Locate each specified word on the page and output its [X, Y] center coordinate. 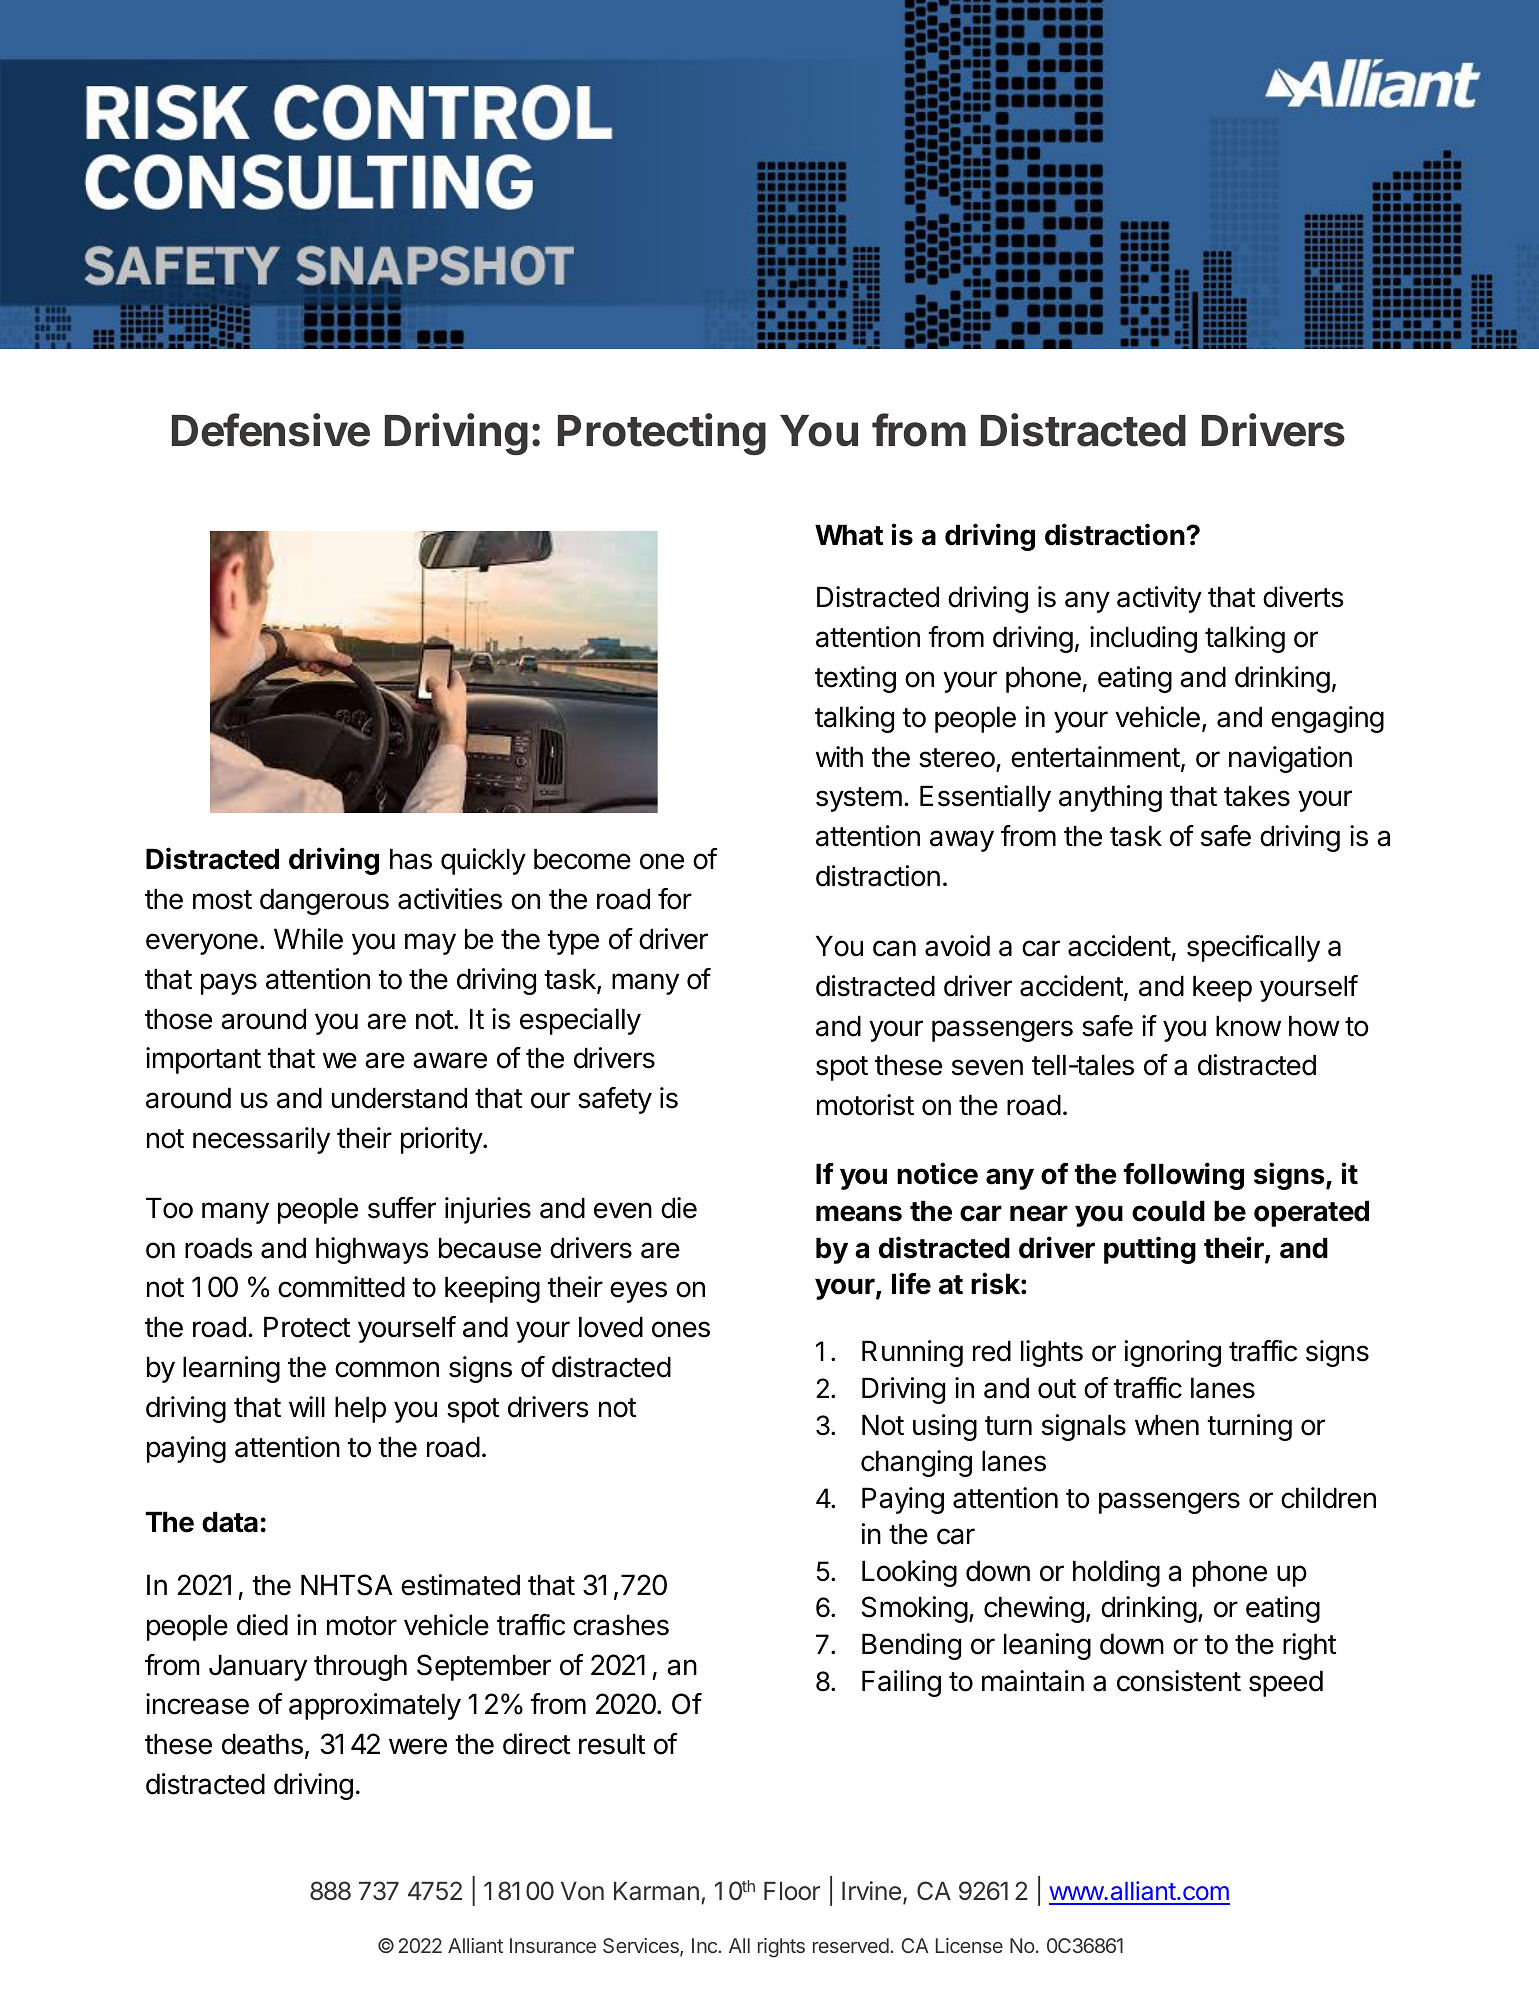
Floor [792, 1891]
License [969, 1945]
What [849, 535]
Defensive [271, 430]
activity [1159, 599]
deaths [262, 1744]
